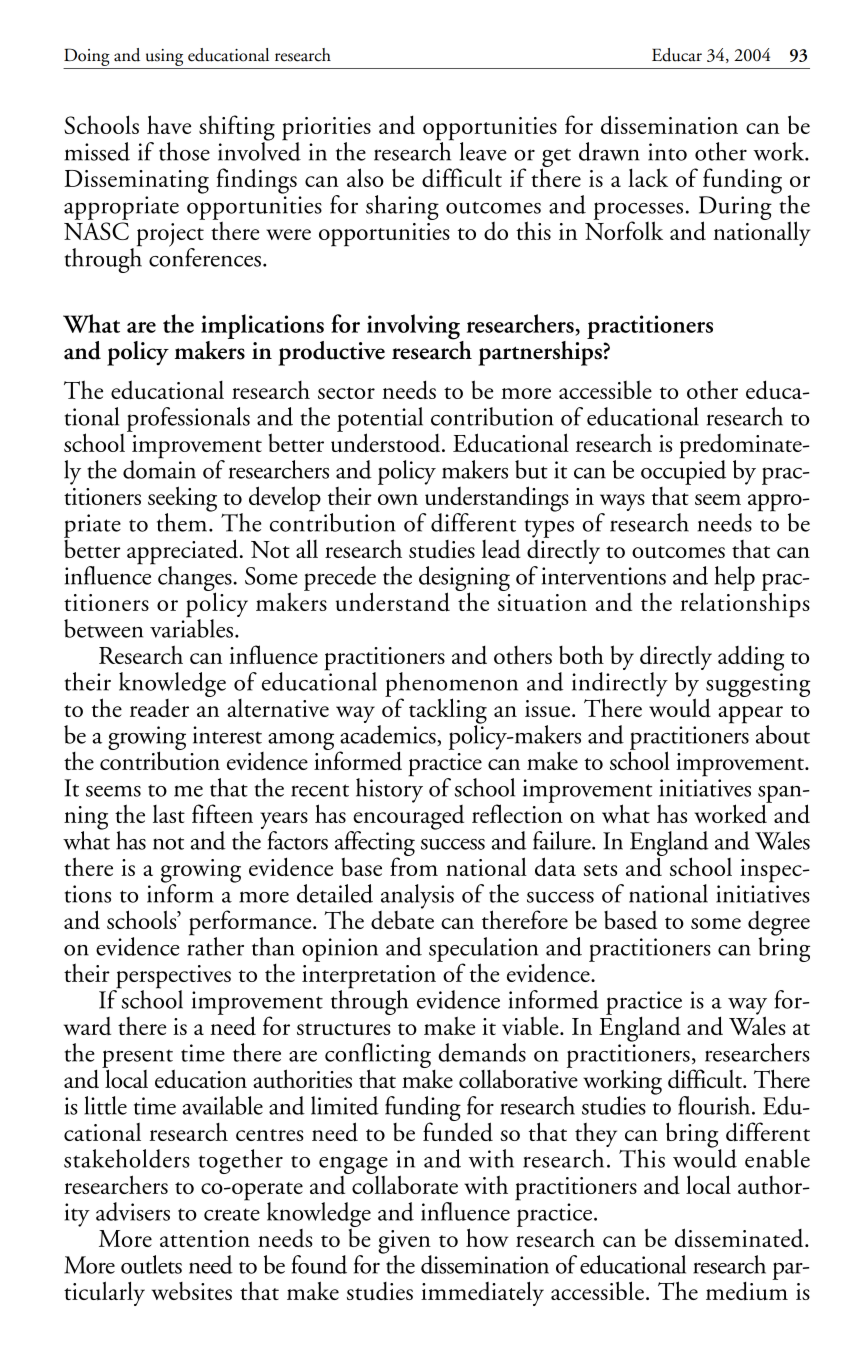 The height and width of the screenshot is (1372, 868). Describe the element at coordinates (600, 870) in the screenshot. I see `sets` at that location.
